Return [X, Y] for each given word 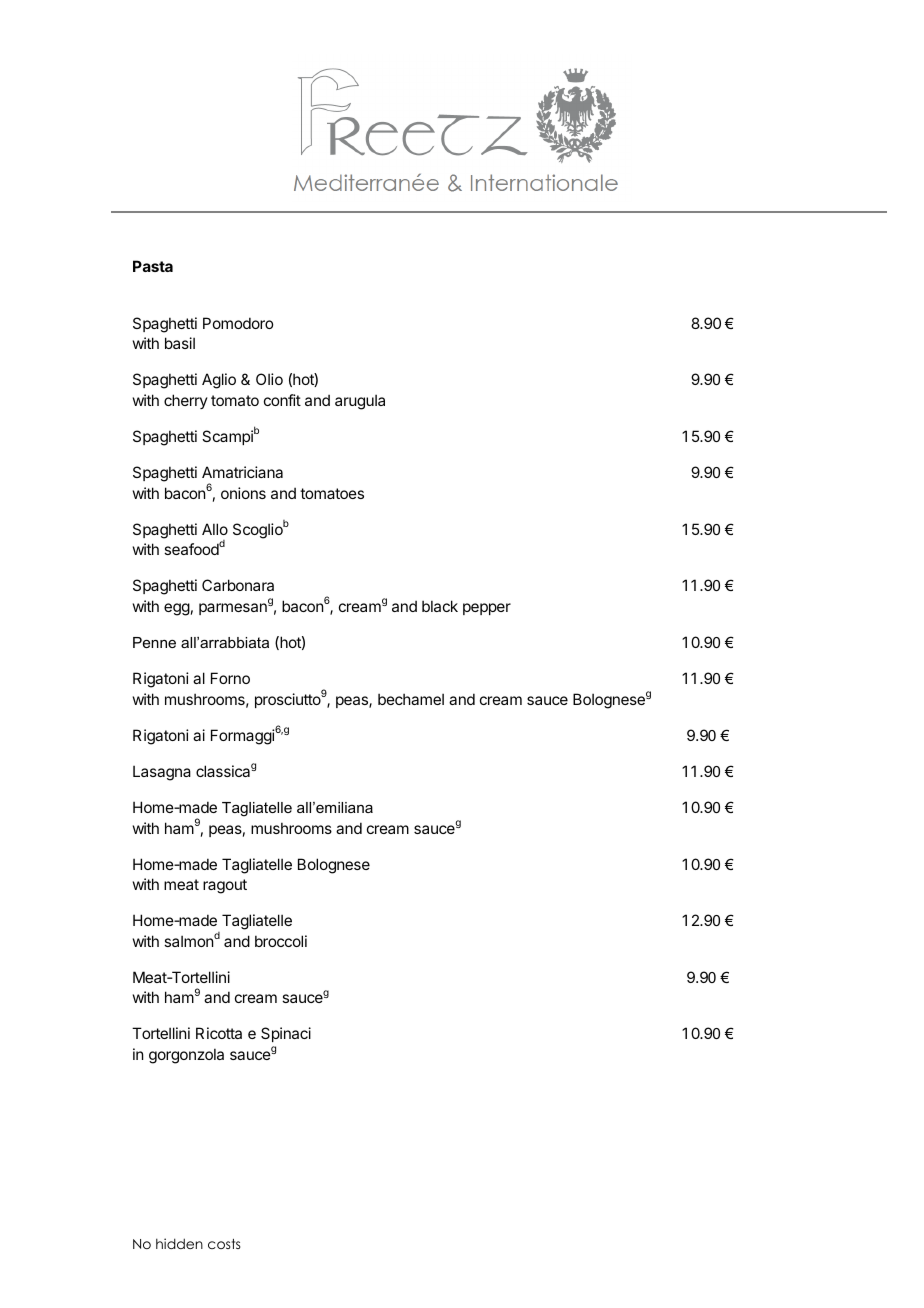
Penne [154, 642]
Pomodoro [238, 323]
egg [177, 609]
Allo [215, 529]
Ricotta [219, 1033]
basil [180, 343]
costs [224, 1244]
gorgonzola [186, 1056]
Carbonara [238, 585]
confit [282, 400]
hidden [179, 1243]
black [440, 606]
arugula [360, 402]
